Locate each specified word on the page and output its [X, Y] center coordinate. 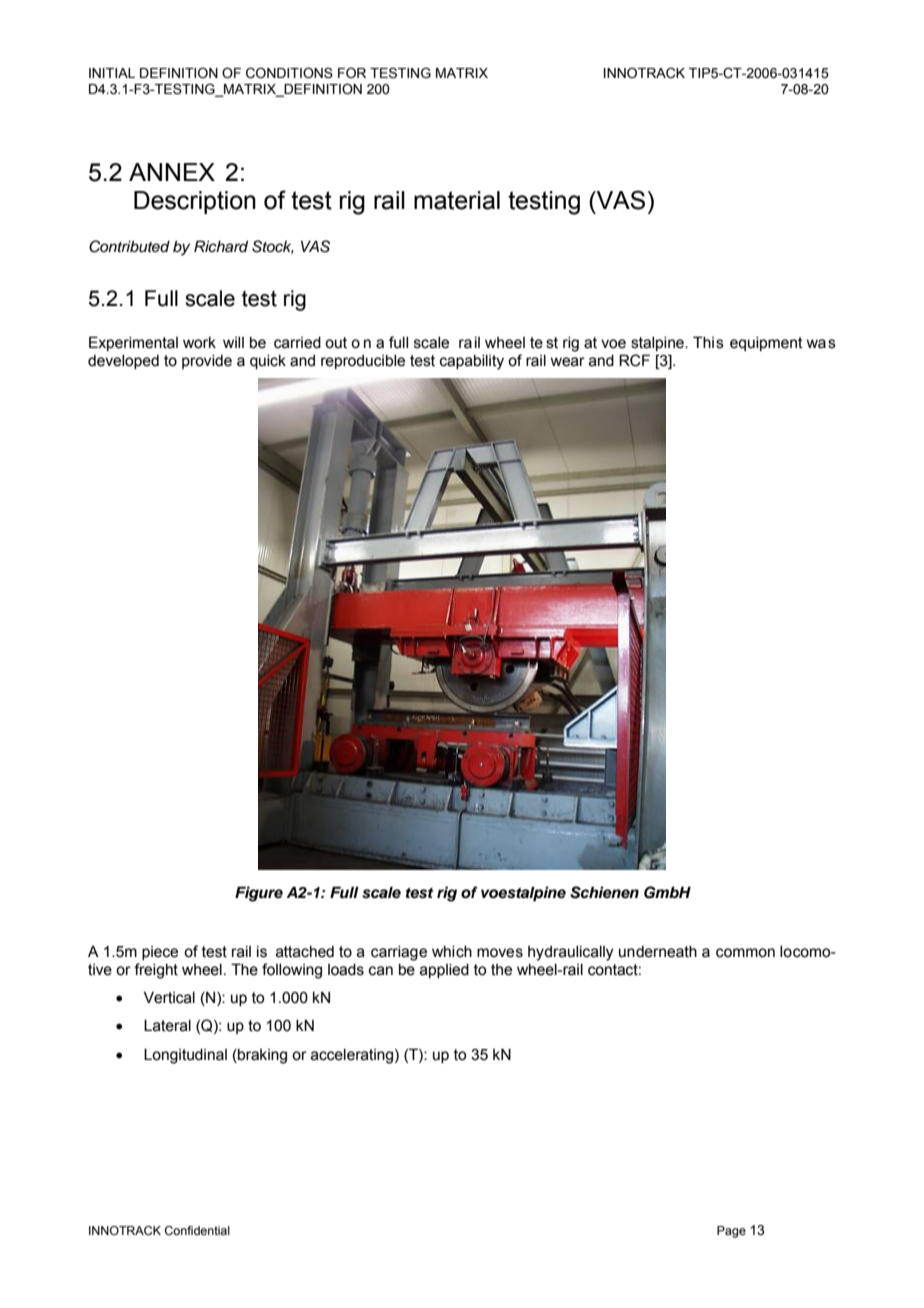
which [452, 952]
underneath [658, 952]
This [708, 342]
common [745, 953]
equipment [766, 344]
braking [261, 1056]
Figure [259, 894]
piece [160, 953]
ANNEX [172, 172]
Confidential [197, 1230]
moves [500, 953]
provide [207, 362]
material [457, 200]
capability [472, 362]
